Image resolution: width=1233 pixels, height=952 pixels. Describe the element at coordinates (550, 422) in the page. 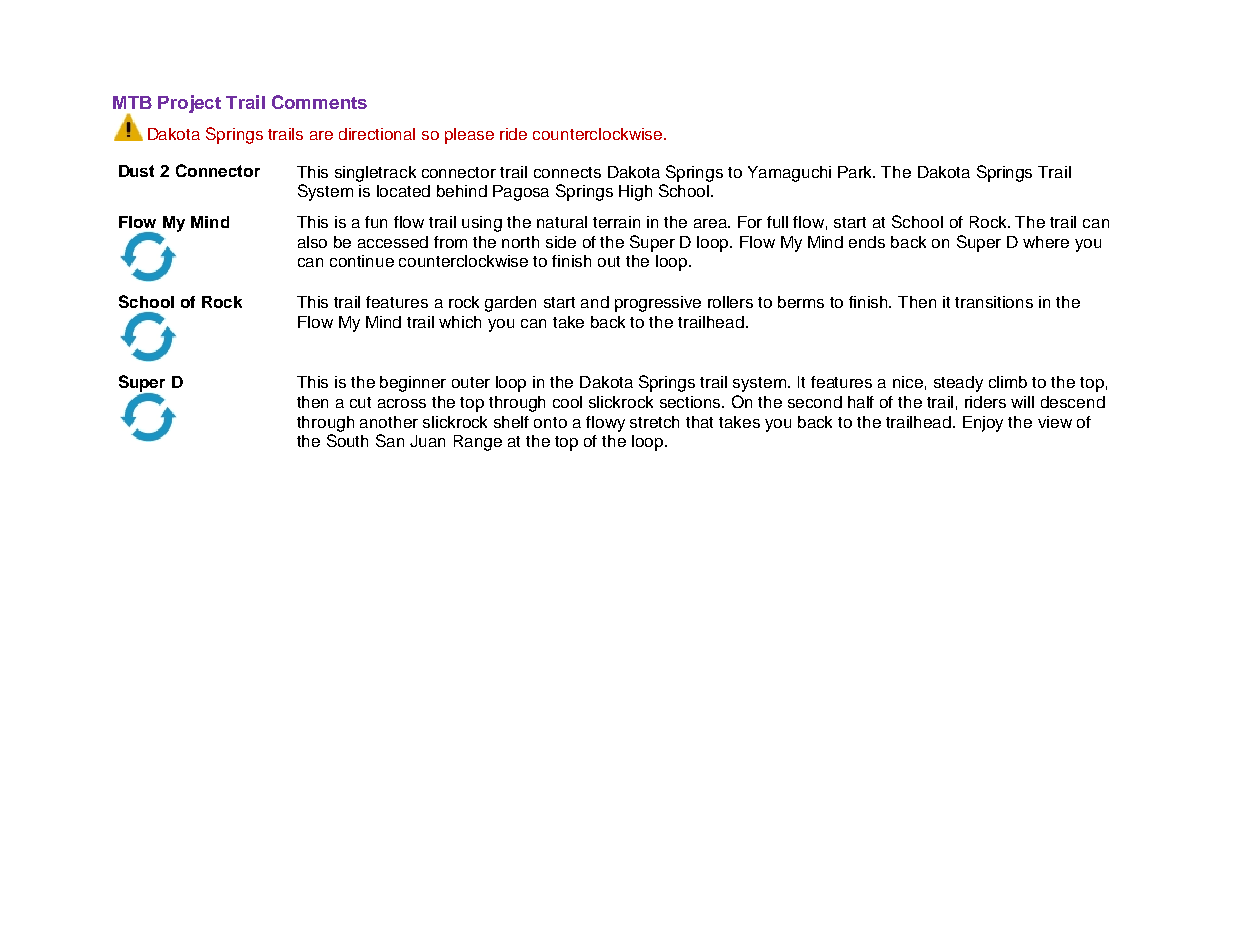

I see `onto` at that location.
